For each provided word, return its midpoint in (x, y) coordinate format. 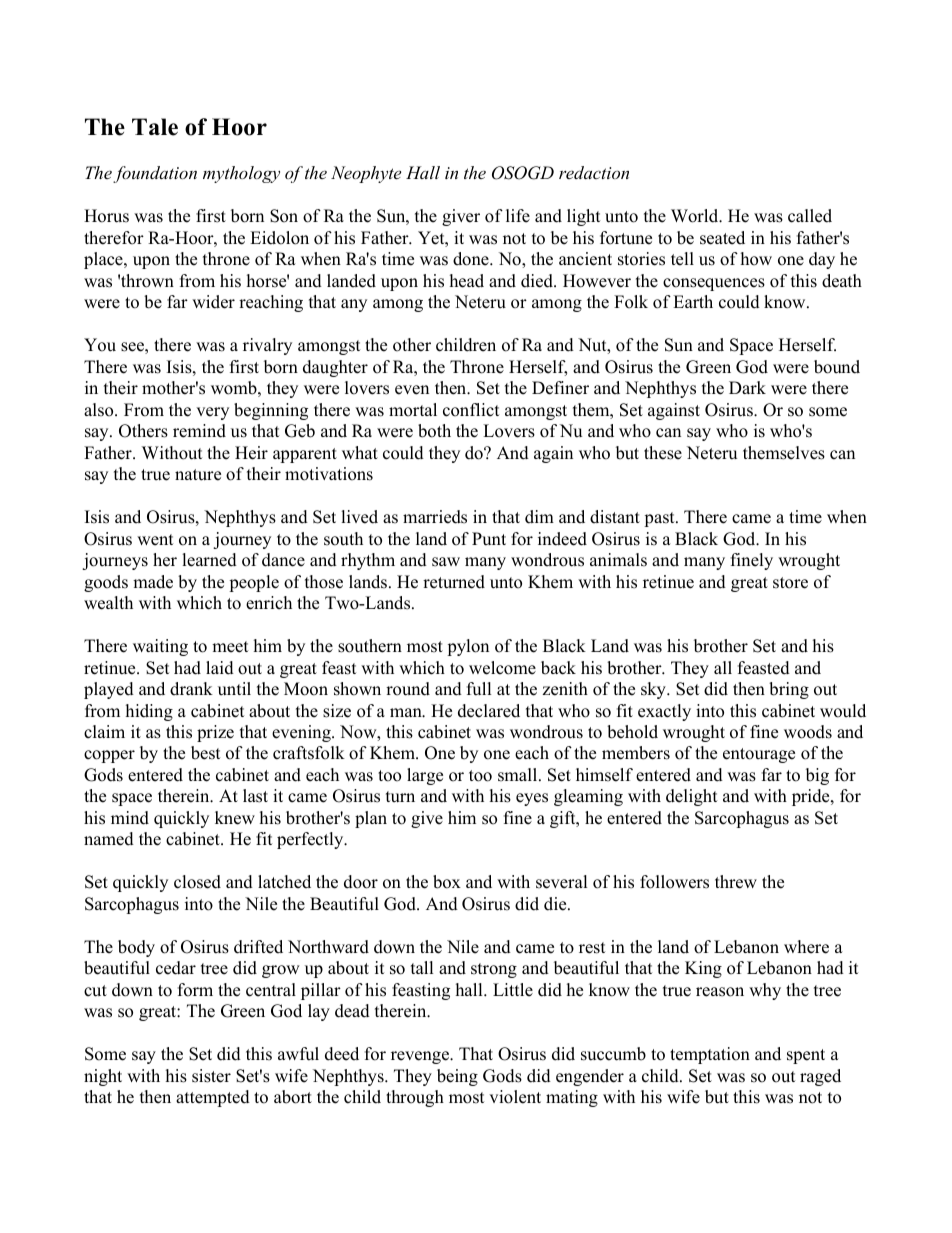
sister (211, 1076)
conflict (471, 410)
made (153, 582)
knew (235, 818)
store (790, 583)
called (810, 216)
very (212, 413)
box (447, 882)
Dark (747, 387)
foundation (155, 174)
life (518, 216)
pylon (468, 647)
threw (736, 882)
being (457, 1077)
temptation (710, 1055)
